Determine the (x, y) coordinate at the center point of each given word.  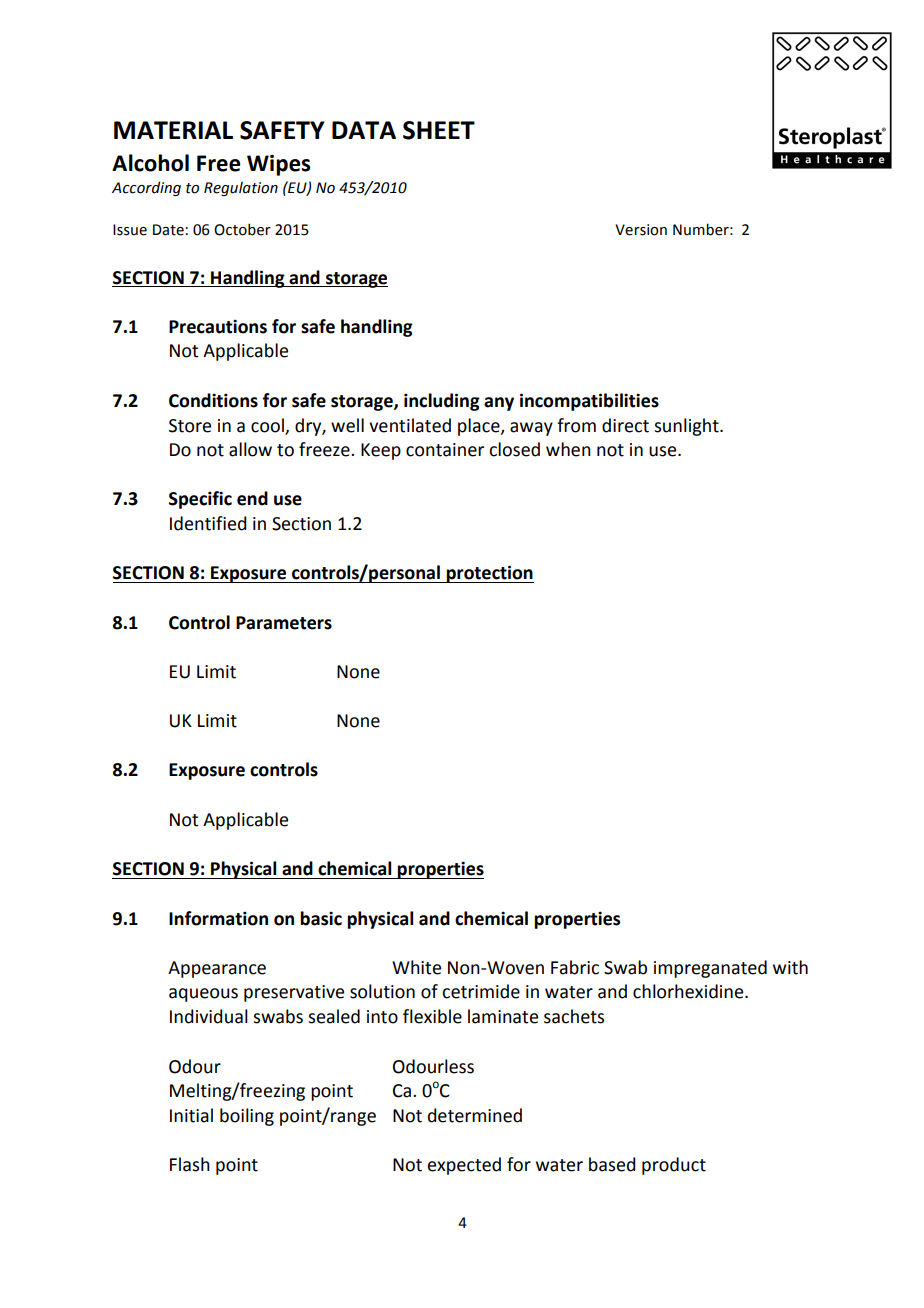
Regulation (241, 188)
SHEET (439, 130)
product (674, 1166)
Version (641, 230)
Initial (191, 1115)
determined (475, 1115)
